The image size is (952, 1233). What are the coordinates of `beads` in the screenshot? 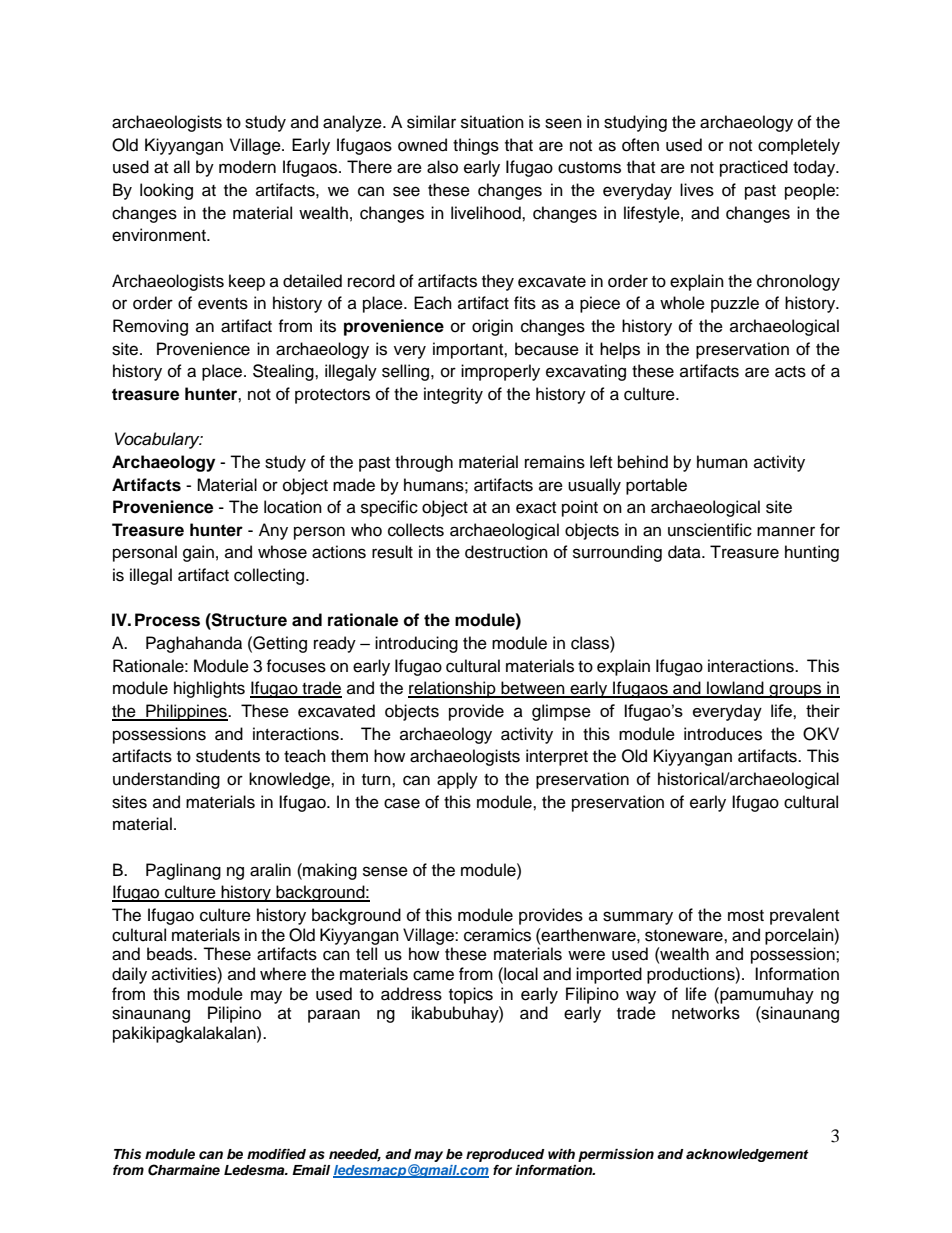 It's located at (171, 954).
